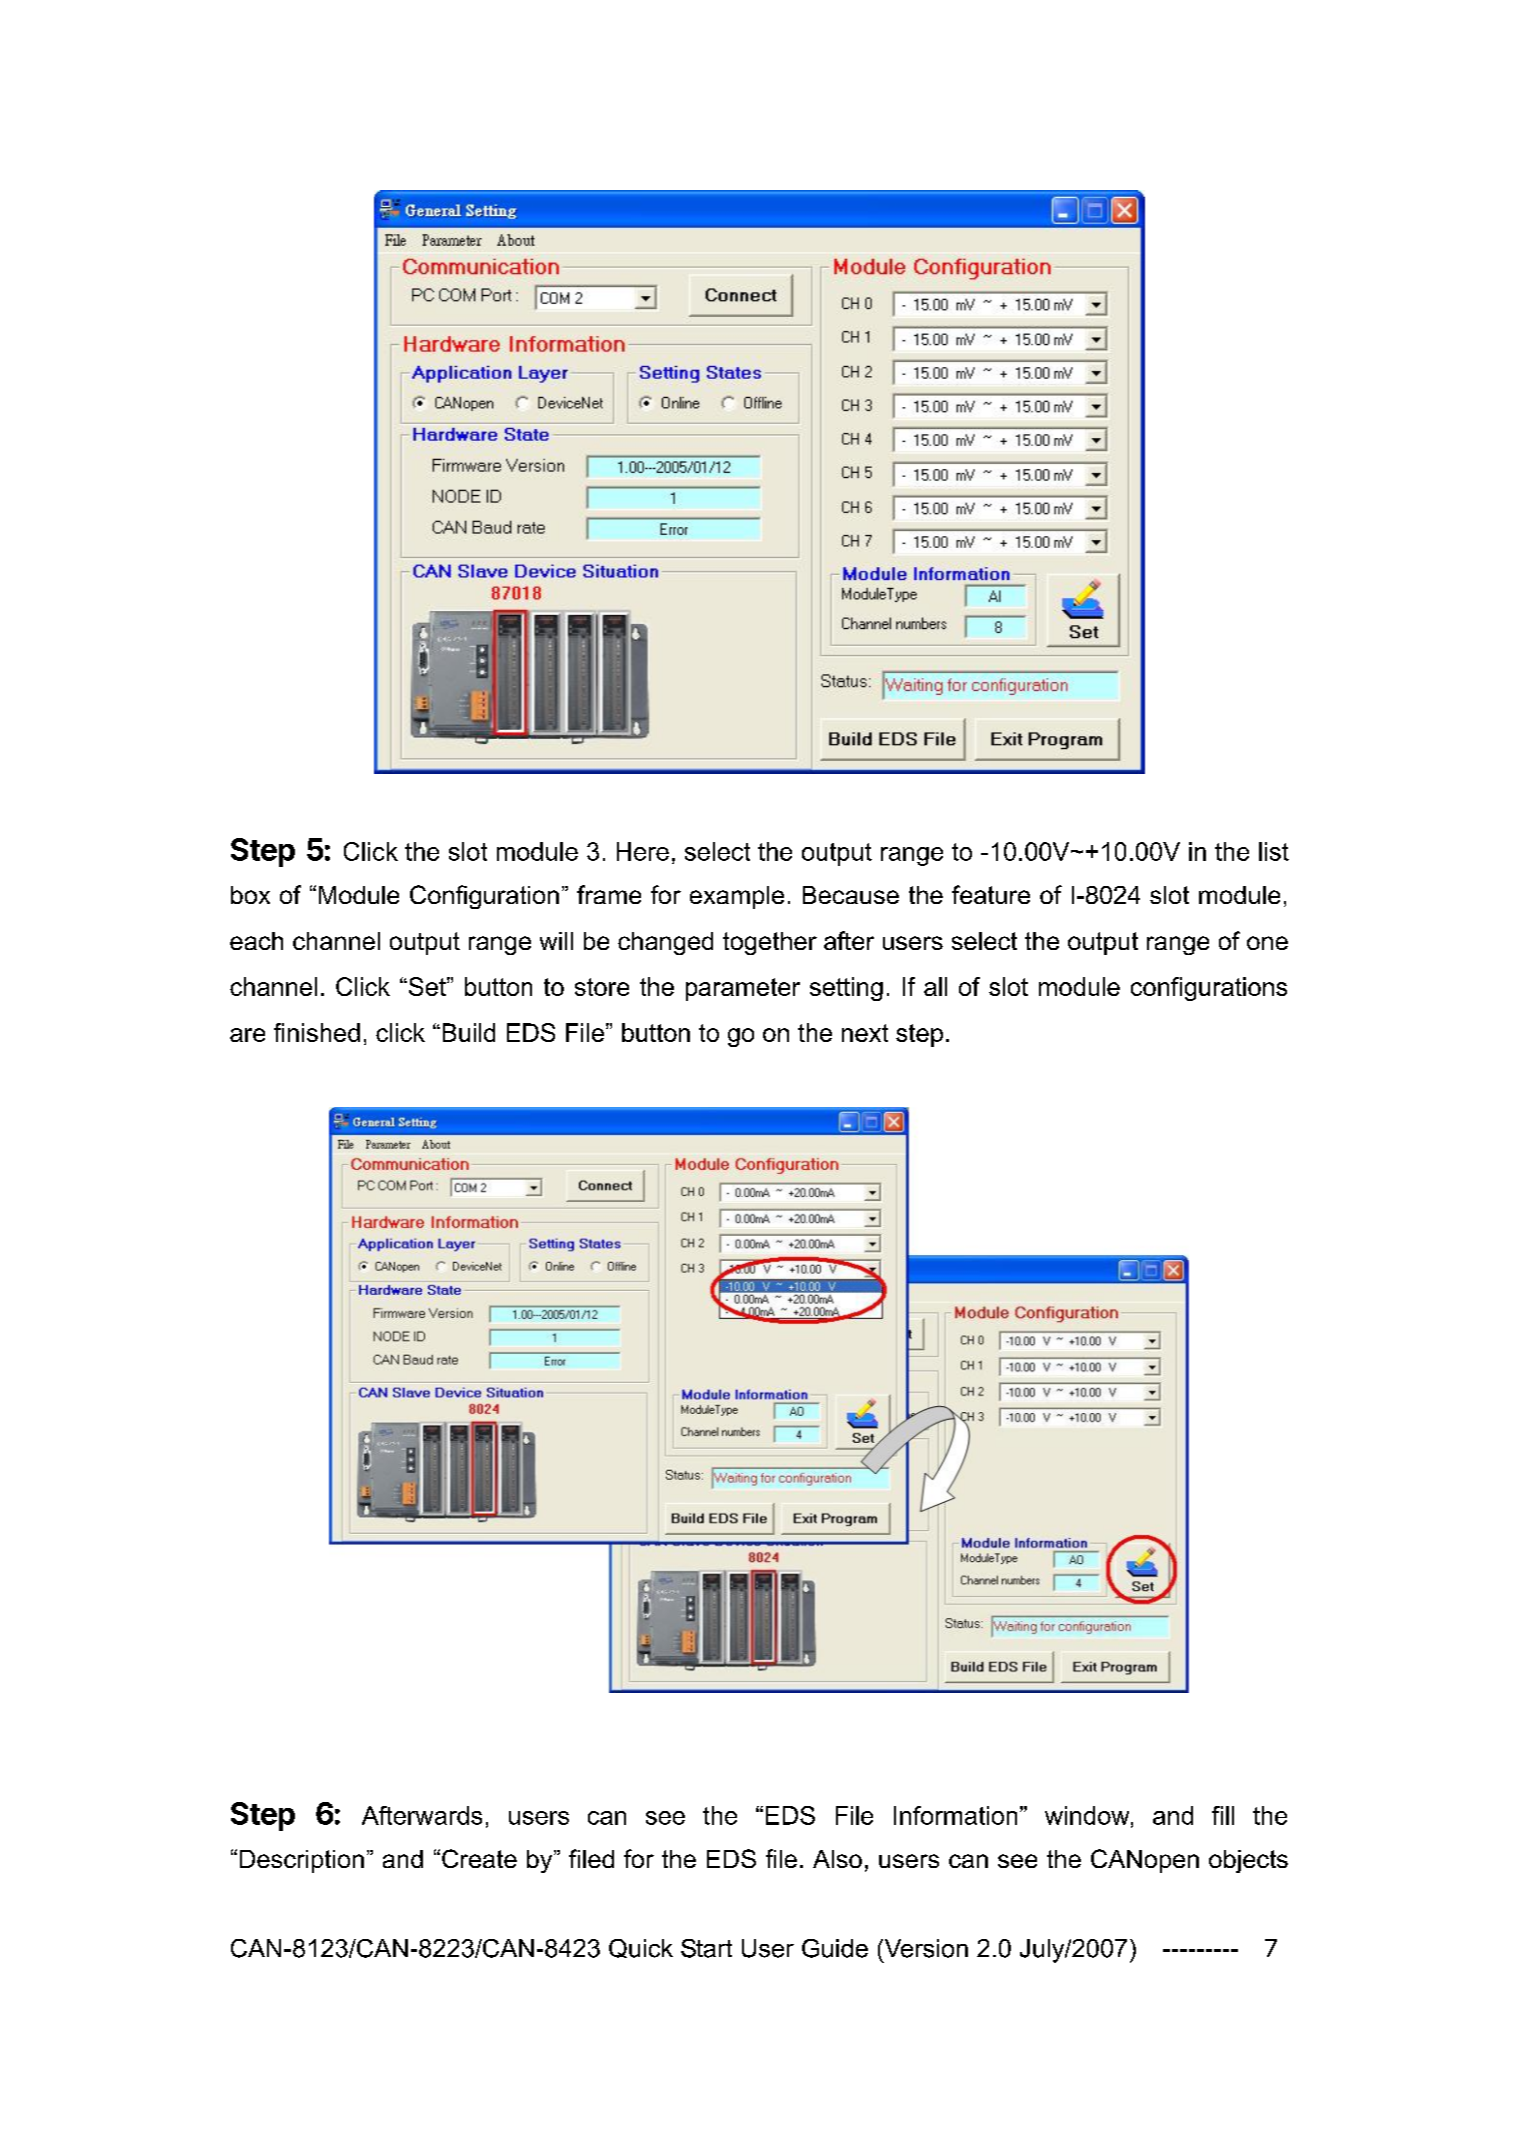 This screenshot has width=1518, height=2147. Describe the element at coordinates (955, 1815) in the screenshot. I see `Information` at that location.
